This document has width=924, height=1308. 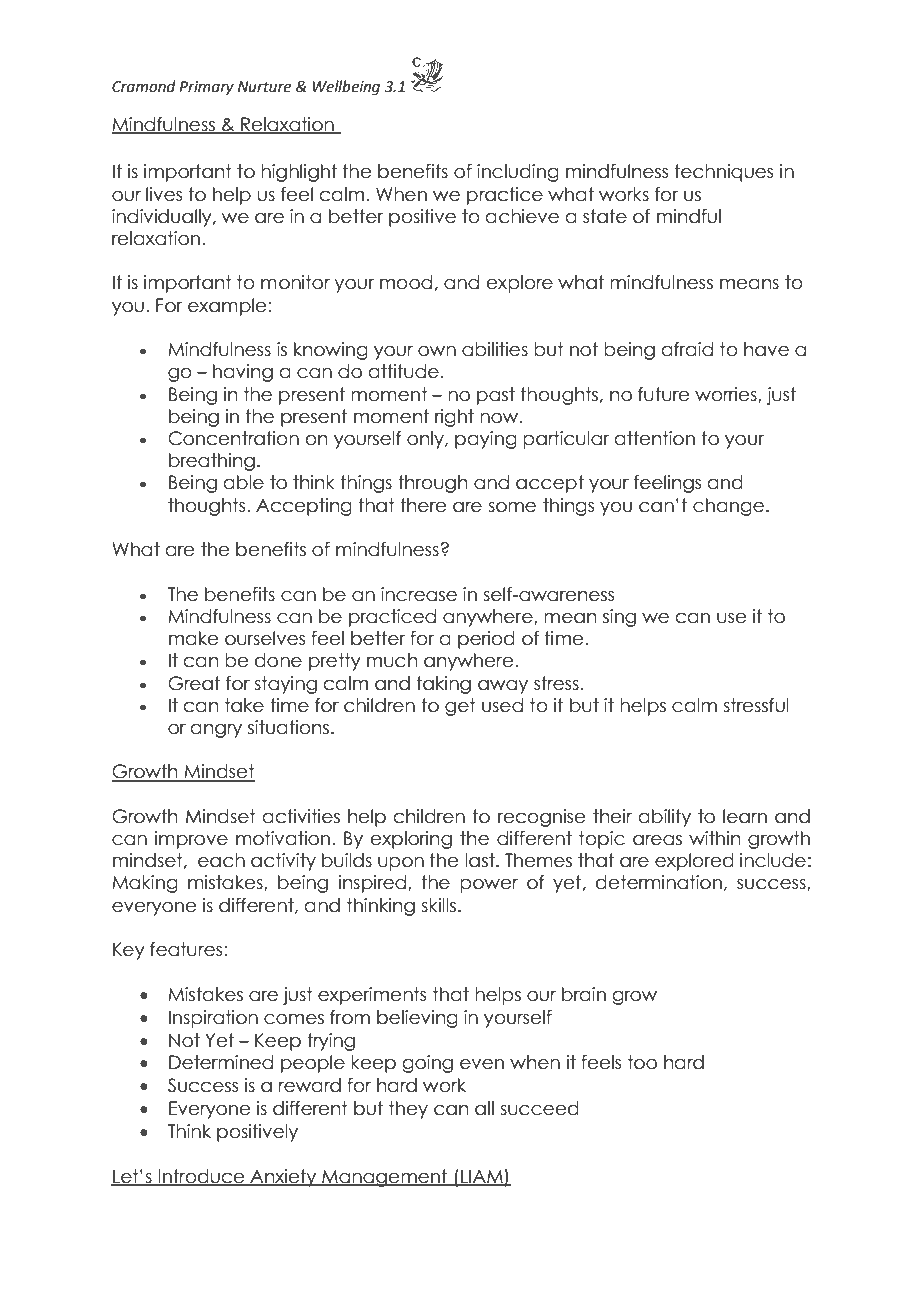 I want to click on make, so click(x=194, y=638).
